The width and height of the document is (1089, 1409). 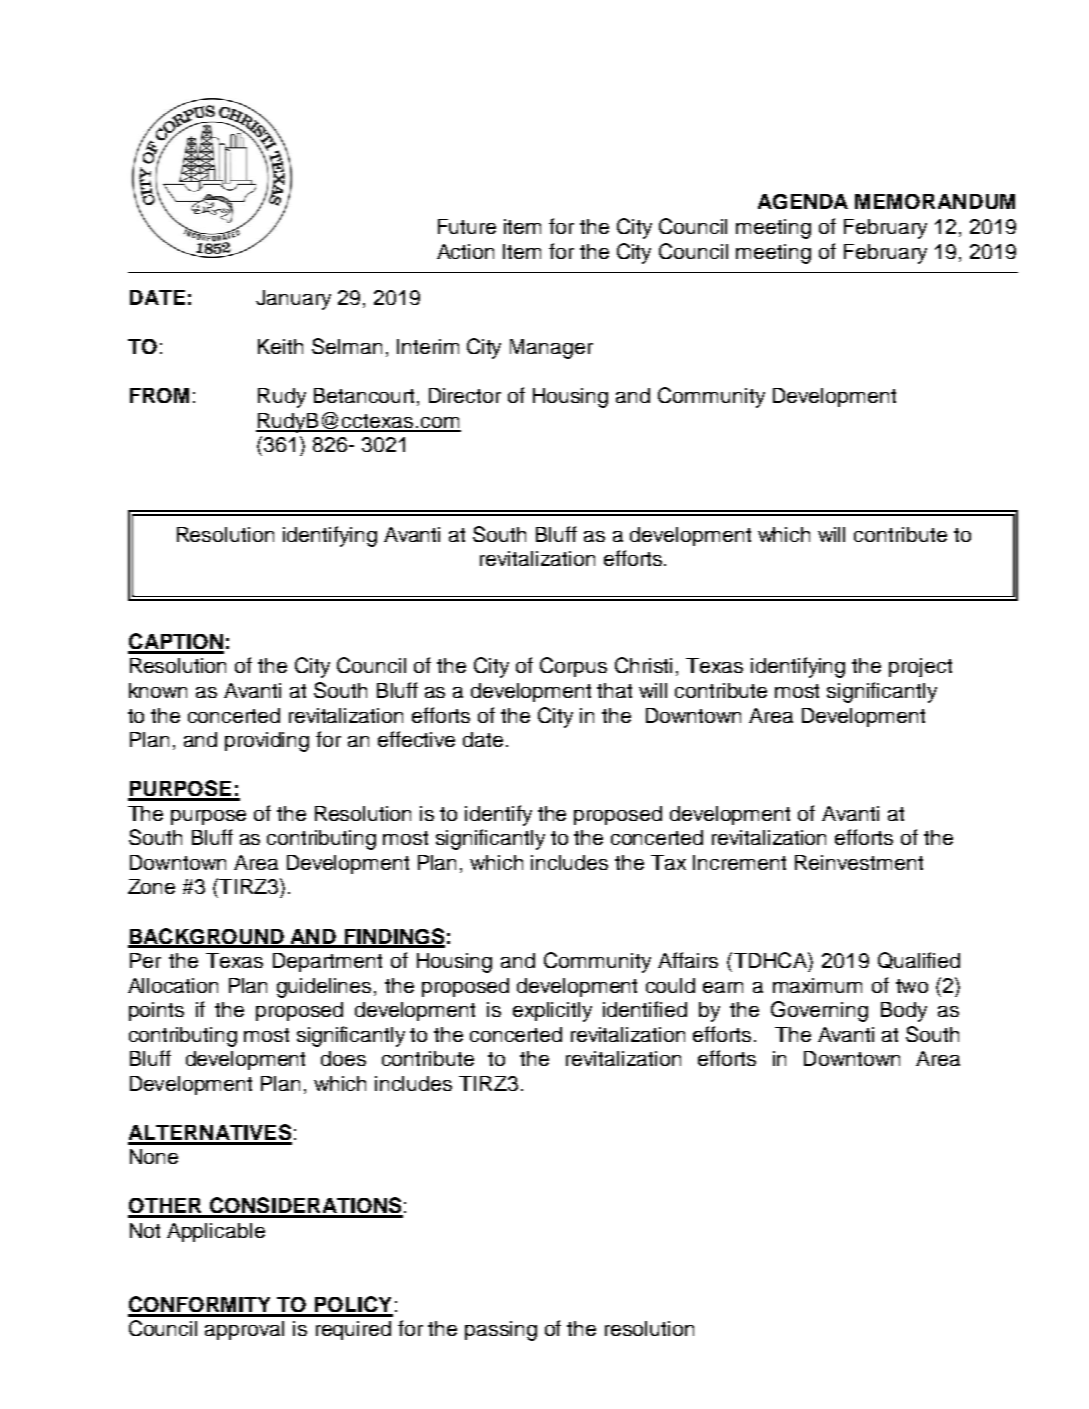 I want to click on FROM, so click(x=159, y=395).
